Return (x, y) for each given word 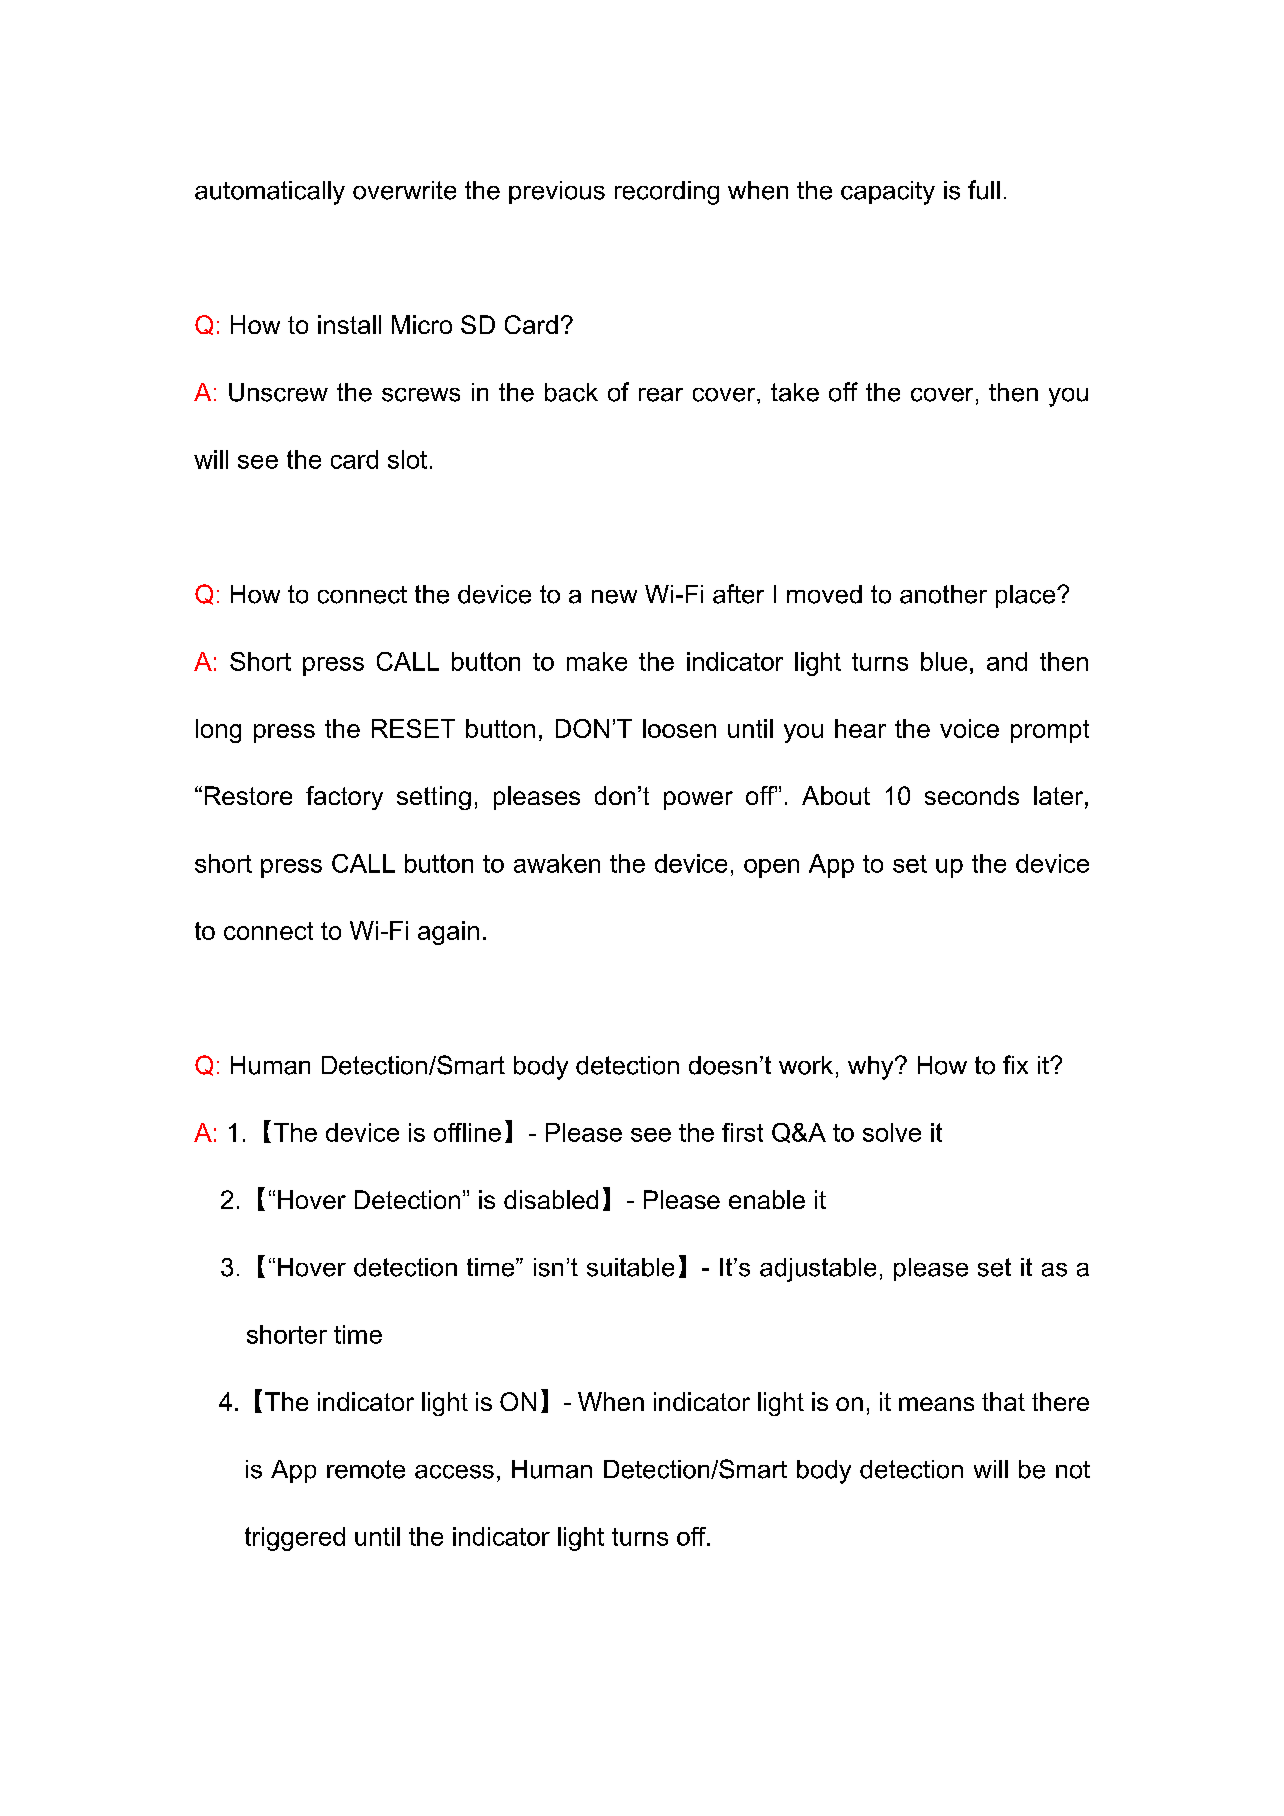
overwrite (404, 190)
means (936, 1404)
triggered (295, 1539)
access (454, 1472)
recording (667, 193)
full (984, 190)
